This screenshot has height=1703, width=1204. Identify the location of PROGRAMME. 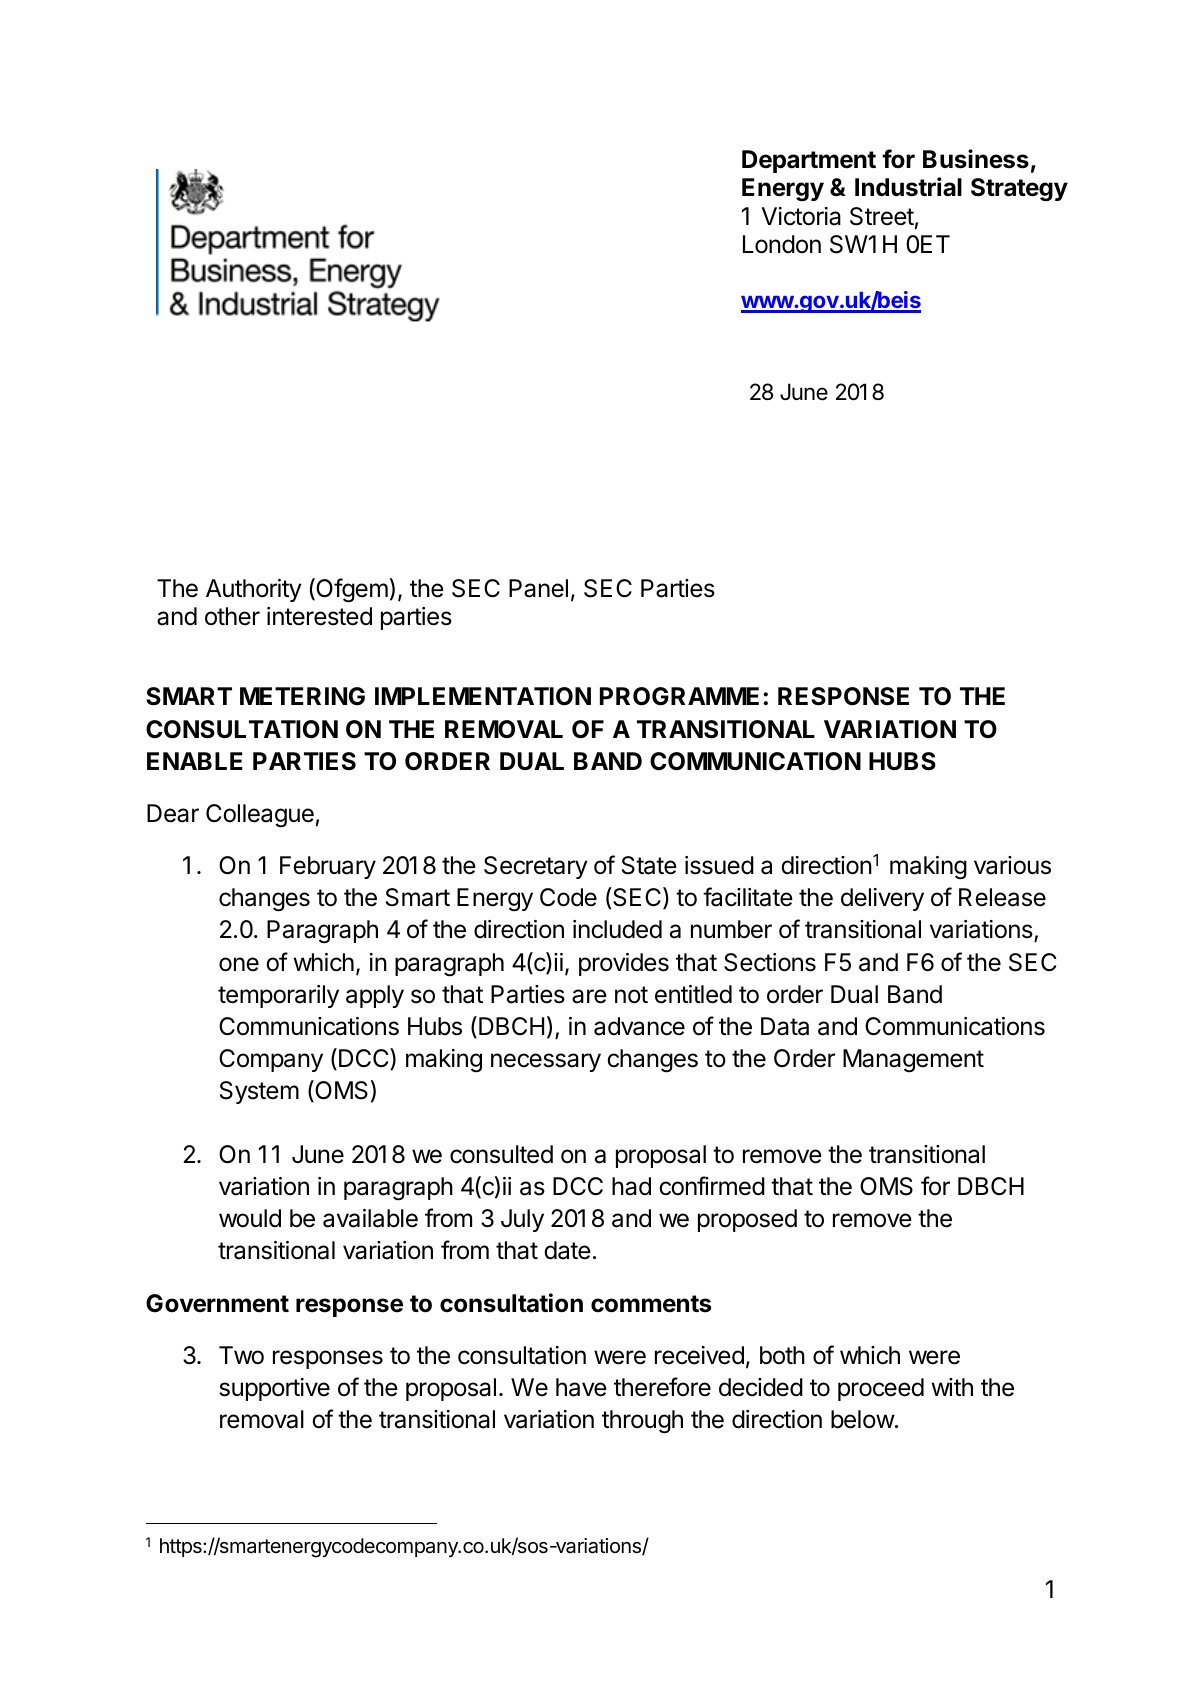
(679, 696).
